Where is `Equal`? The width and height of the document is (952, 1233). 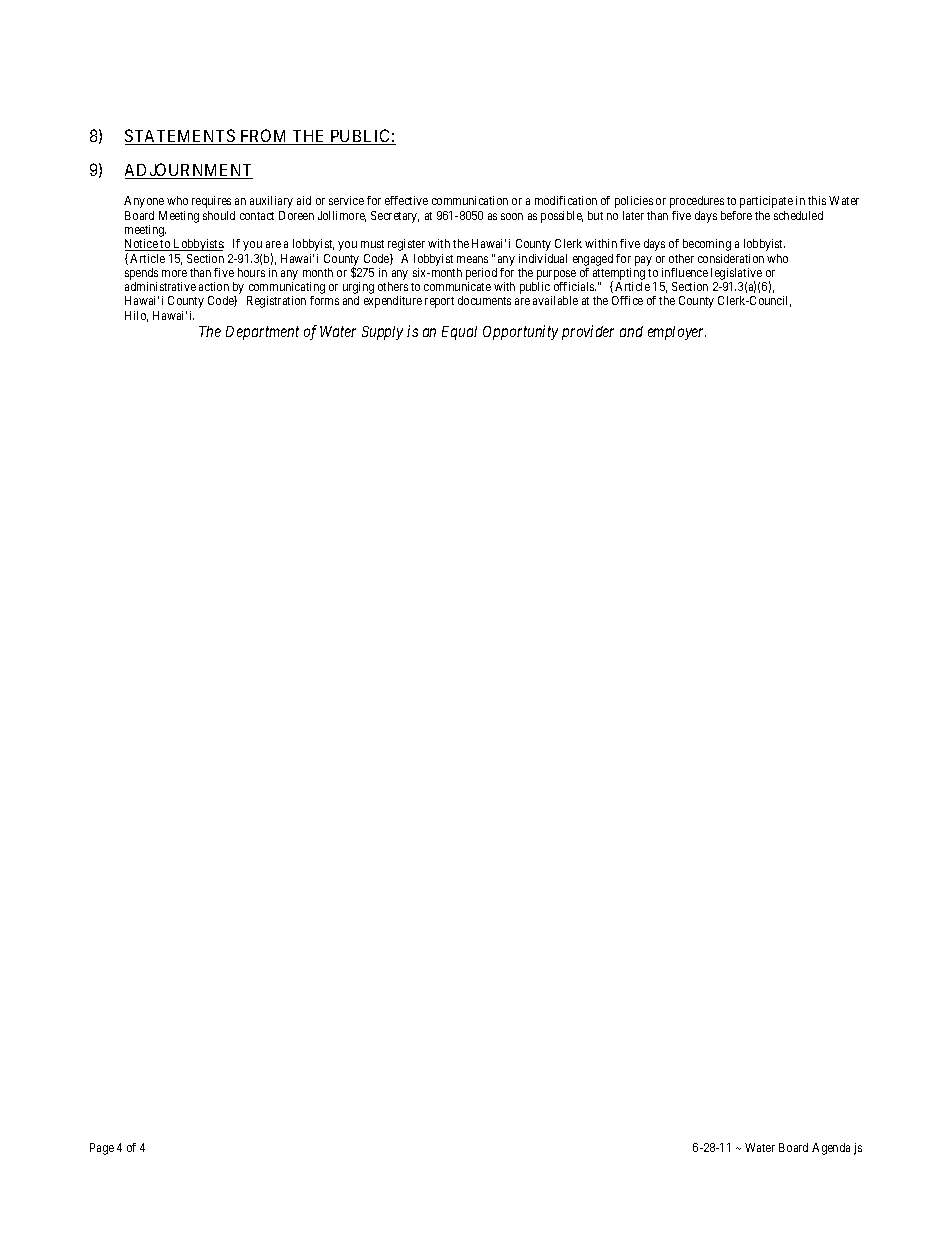 Equal is located at coordinates (459, 333).
